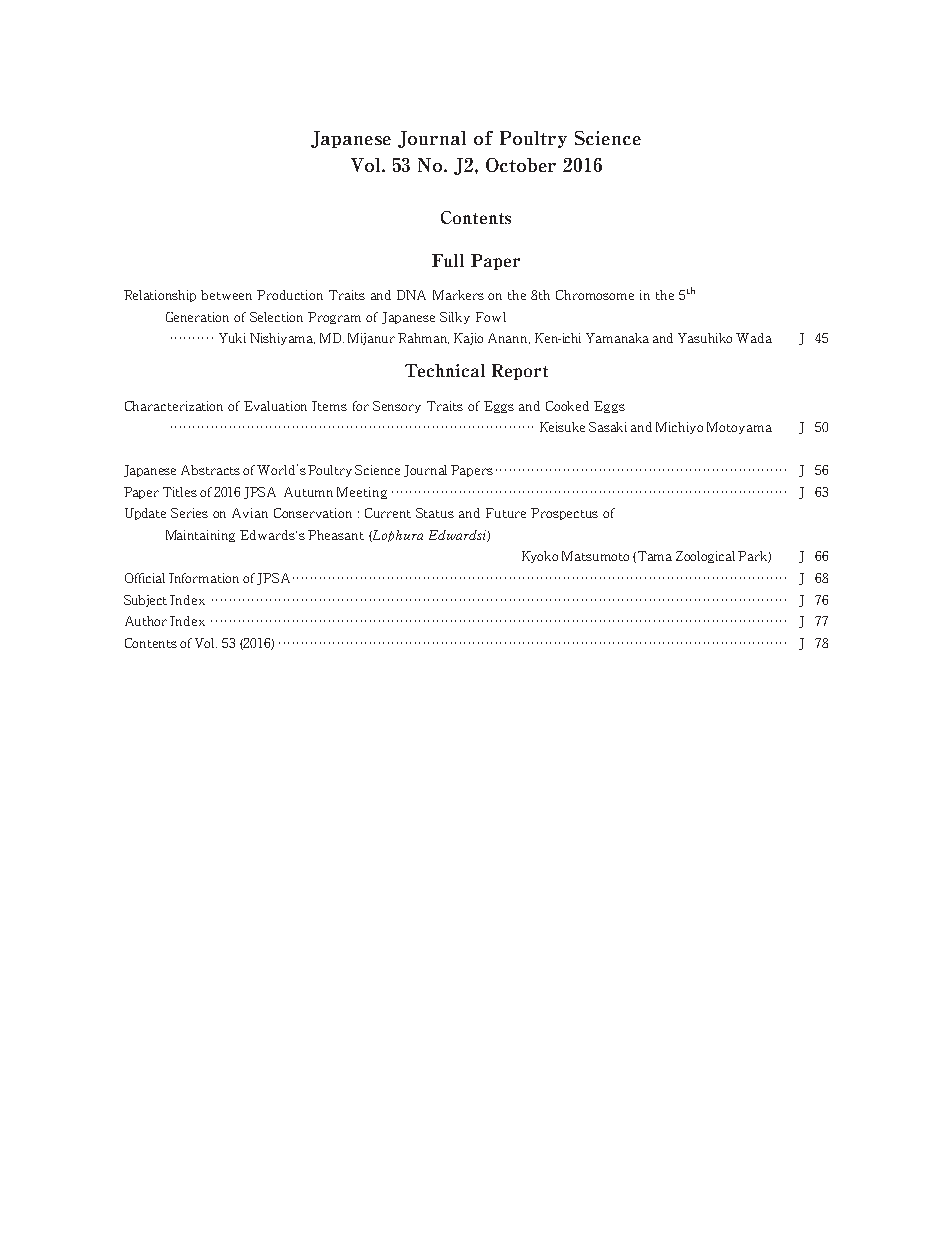  I want to click on Technical, so click(445, 370).
